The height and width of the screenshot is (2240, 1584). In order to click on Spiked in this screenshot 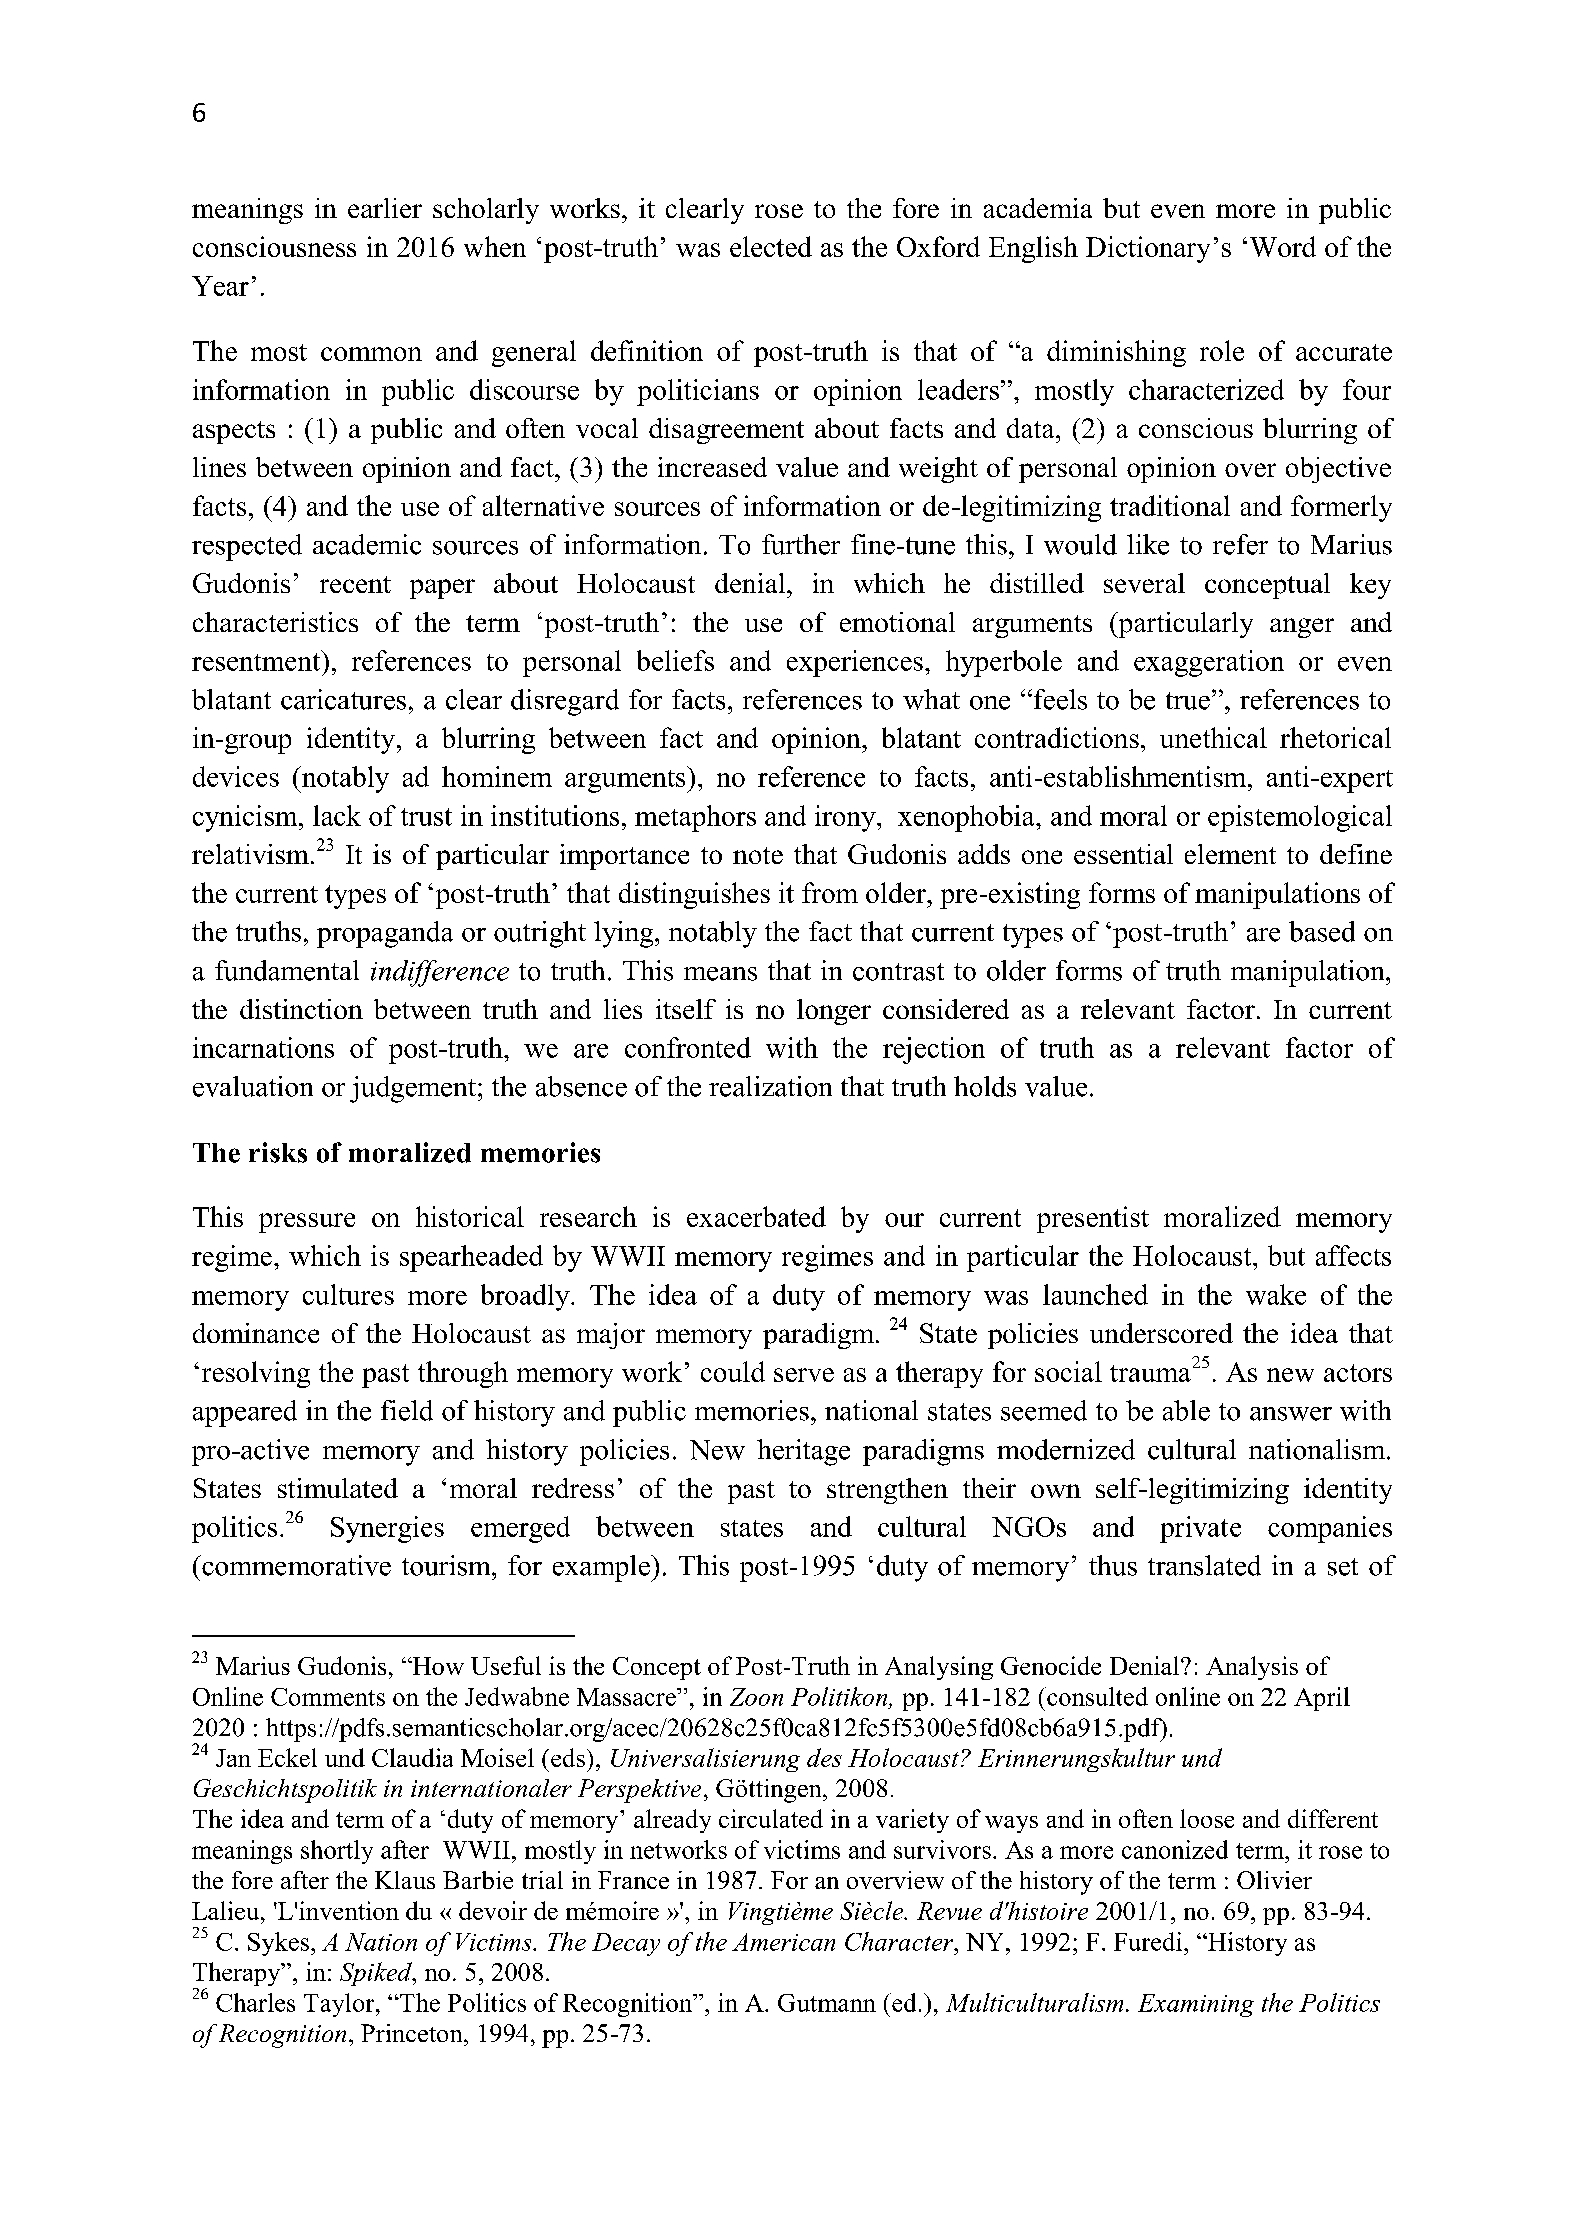, I will do `click(377, 1974)`.
